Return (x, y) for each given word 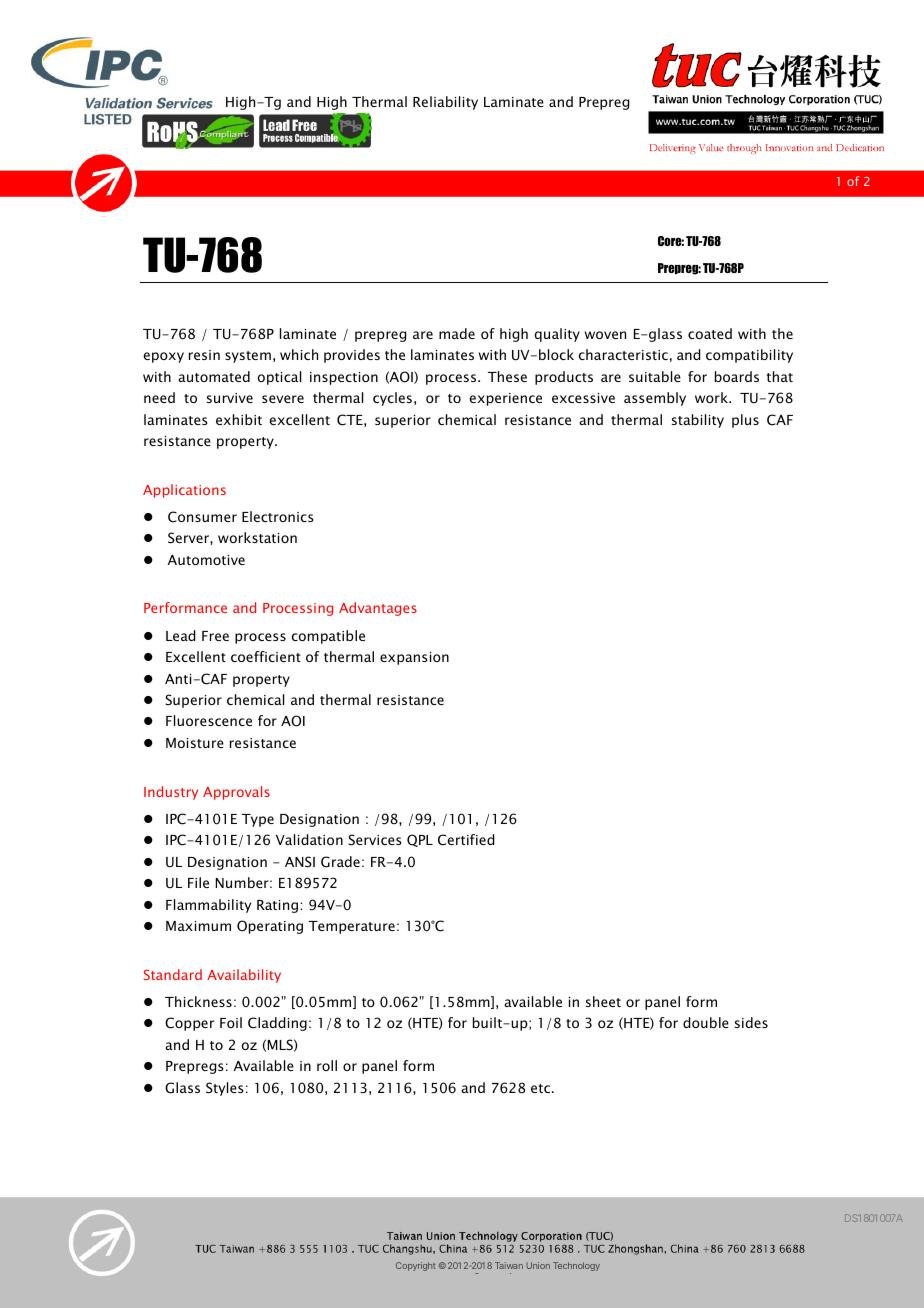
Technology (576, 1266)
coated (710, 333)
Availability (244, 976)
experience (505, 399)
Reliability (445, 103)
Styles (225, 1089)
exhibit (239, 419)
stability (698, 421)
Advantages (378, 609)
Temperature (352, 927)
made (457, 333)
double (706, 1022)
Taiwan (509, 1265)
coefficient (266, 656)
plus (745, 421)
